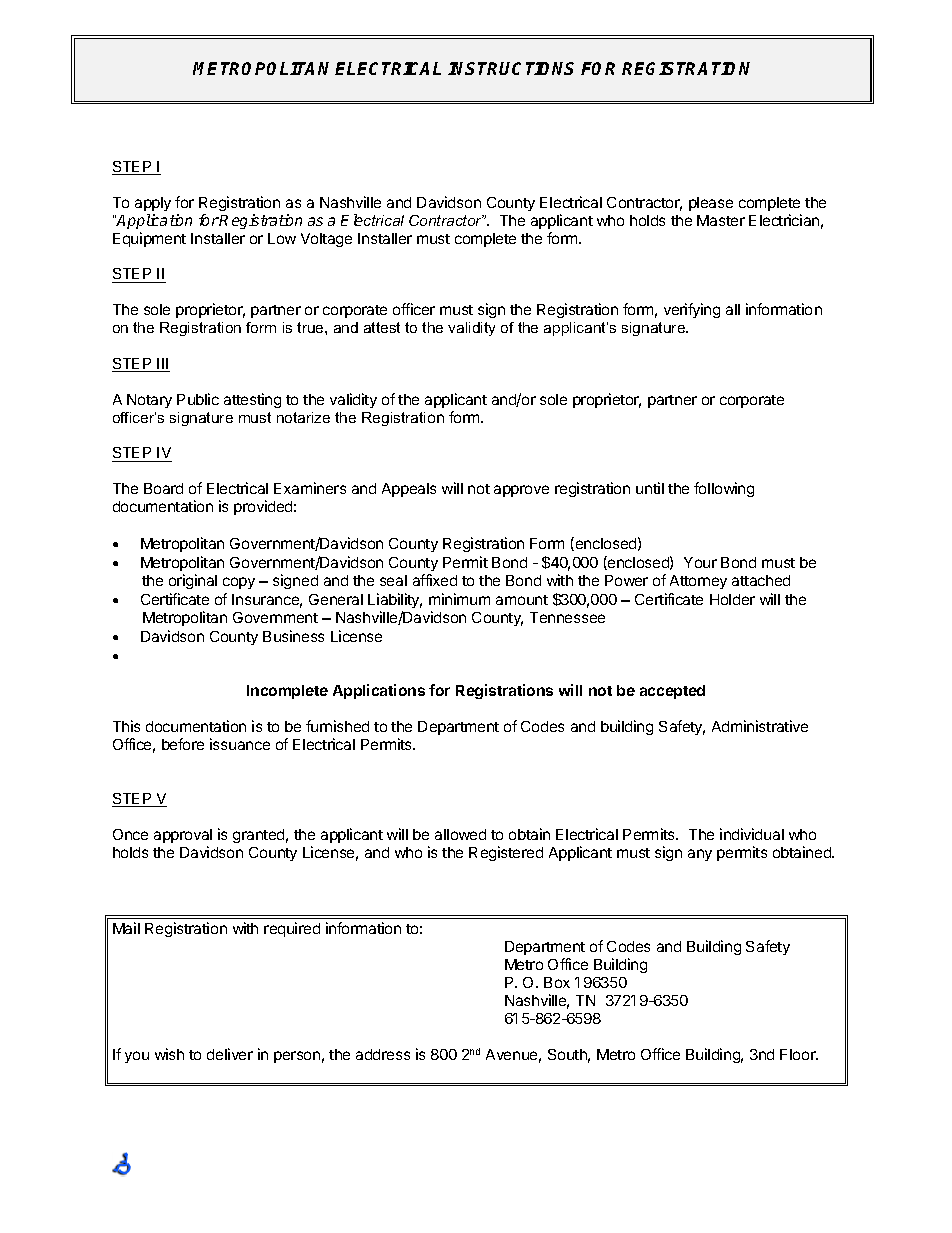 The height and width of the document is (1233, 952). I want to click on Master, so click(721, 220).
